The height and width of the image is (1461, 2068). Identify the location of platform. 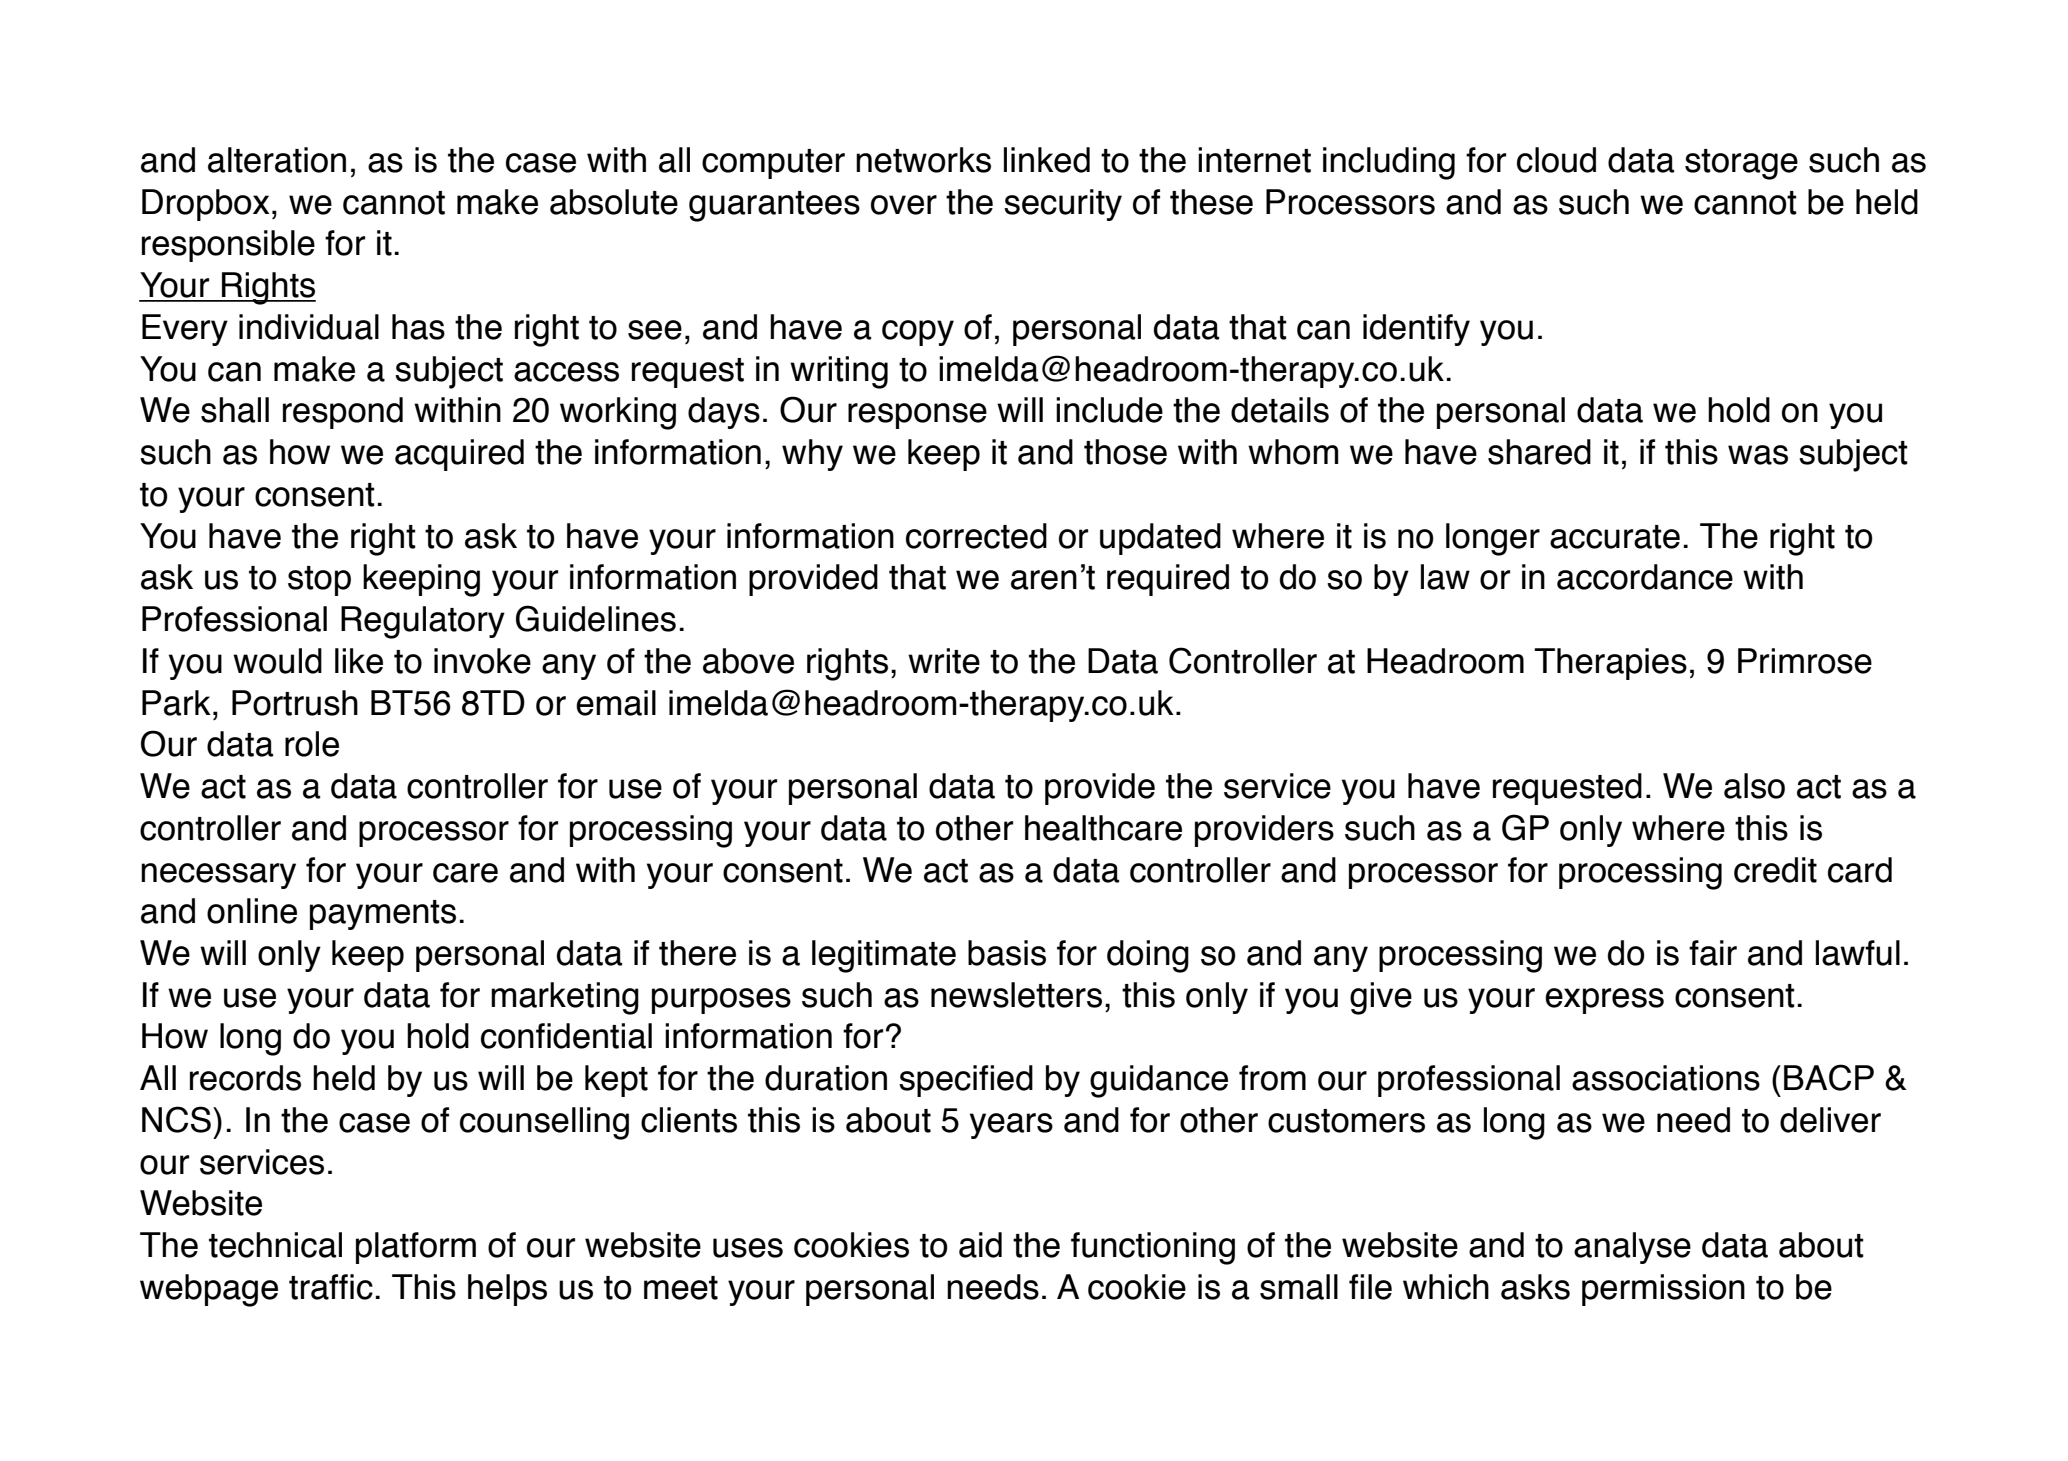
(416, 1248).
